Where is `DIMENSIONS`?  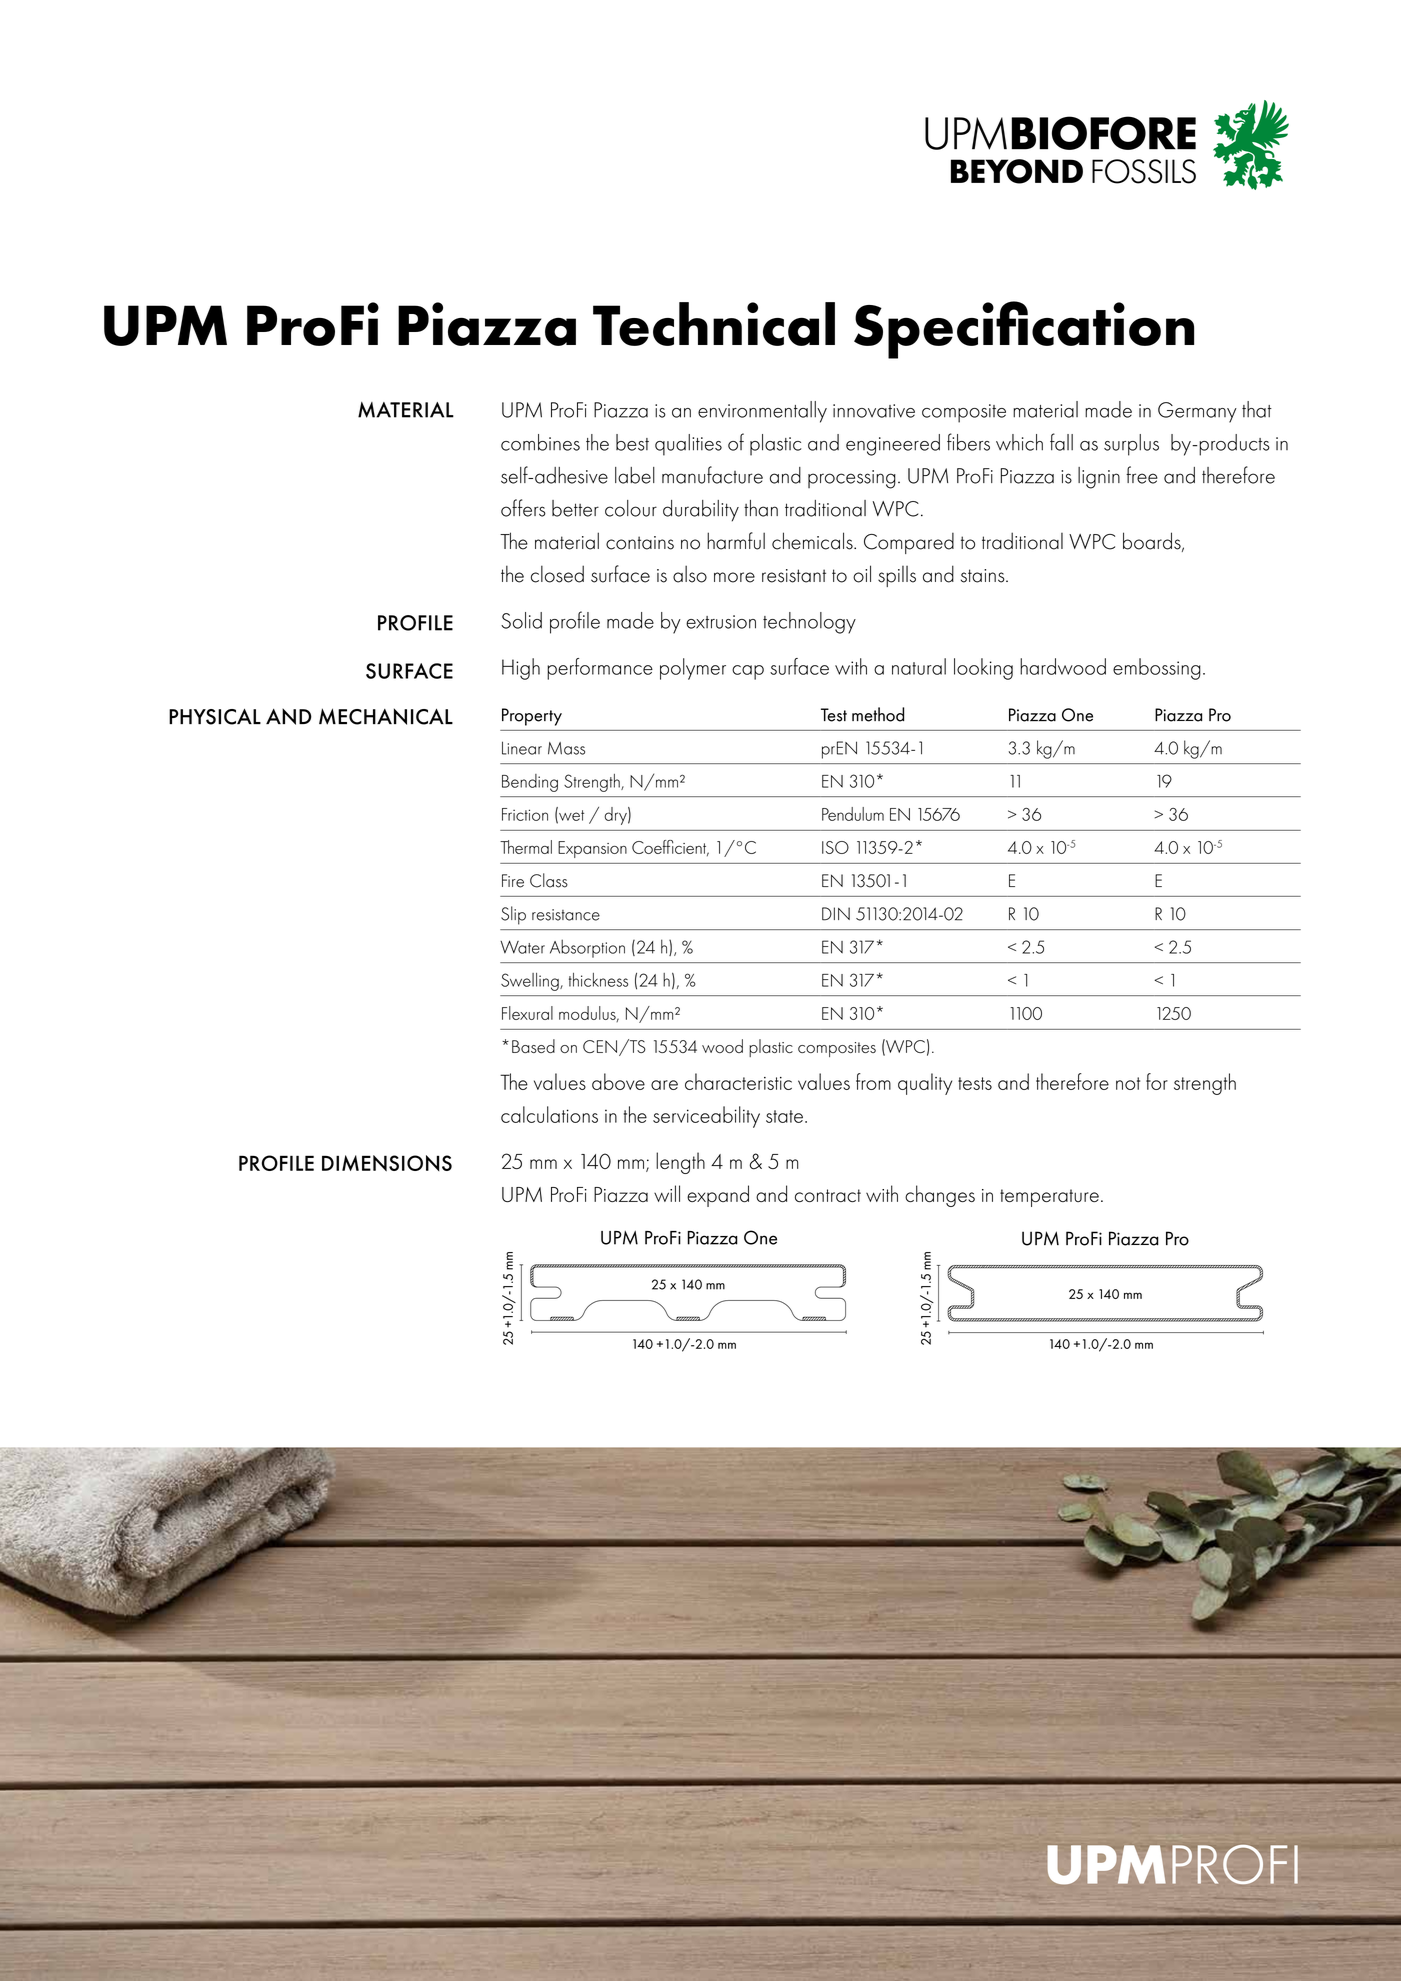 DIMENSIONS is located at coordinates (387, 1163).
